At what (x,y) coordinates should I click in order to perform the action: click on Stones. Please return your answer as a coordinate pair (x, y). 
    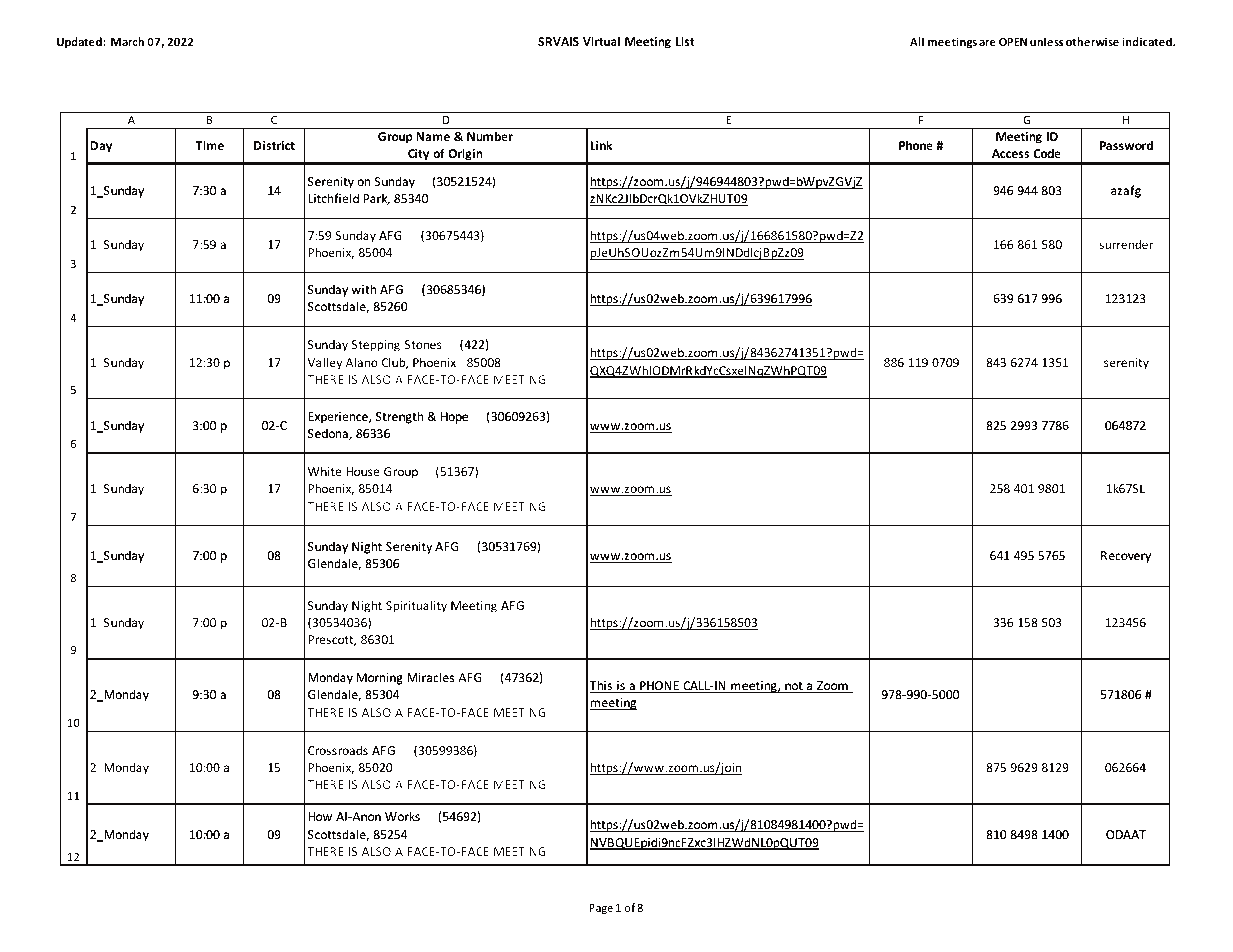
    Looking at the image, I should click on (423, 344).
